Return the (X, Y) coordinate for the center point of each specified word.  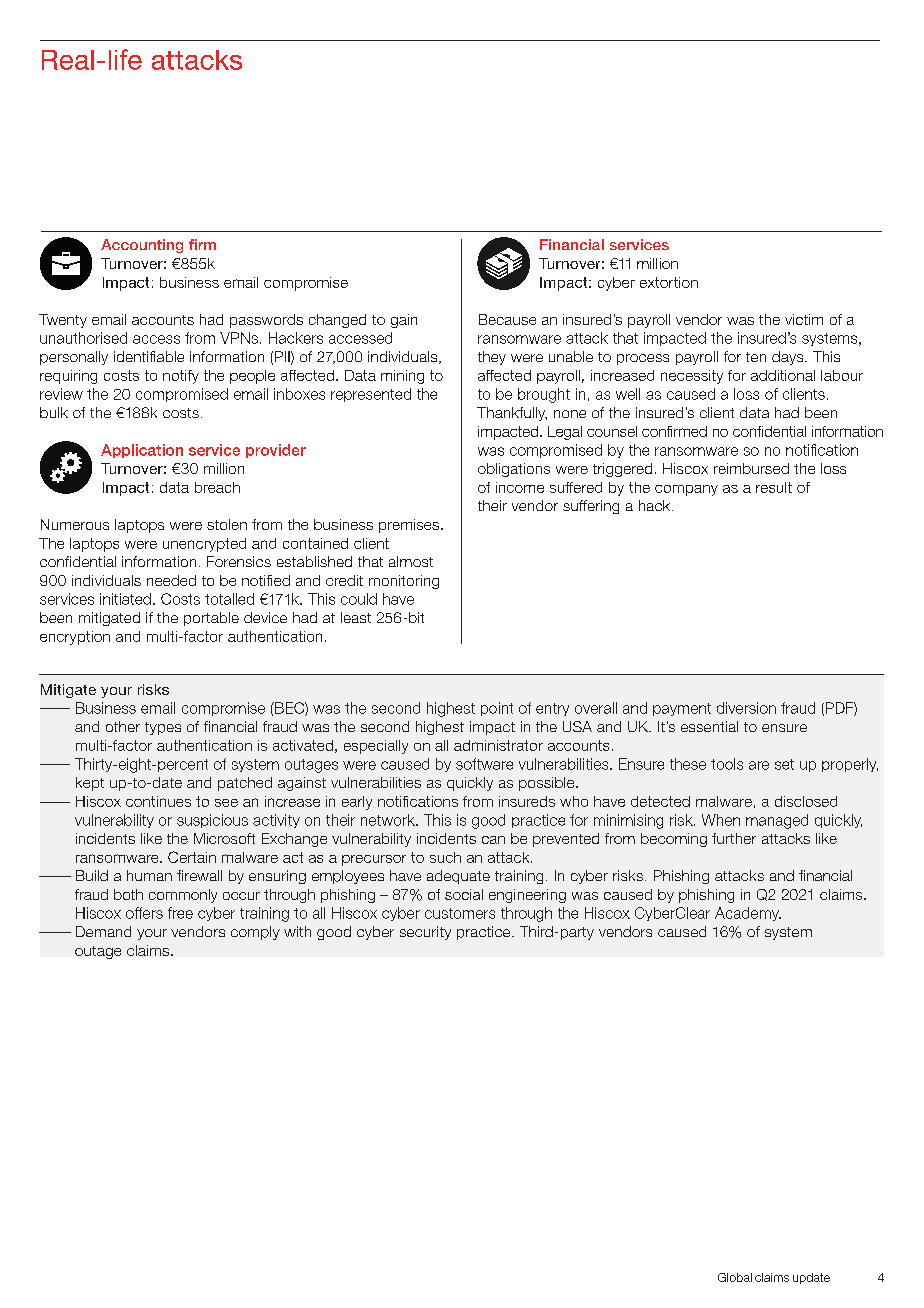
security (425, 933)
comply (255, 933)
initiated (125, 599)
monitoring (404, 582)
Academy (748, 914)
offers (144, 913)
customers (460, 913)
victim (804, 319)
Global (735, 1277)
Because (507, 319)
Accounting (142, 246)
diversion (746, 708)
